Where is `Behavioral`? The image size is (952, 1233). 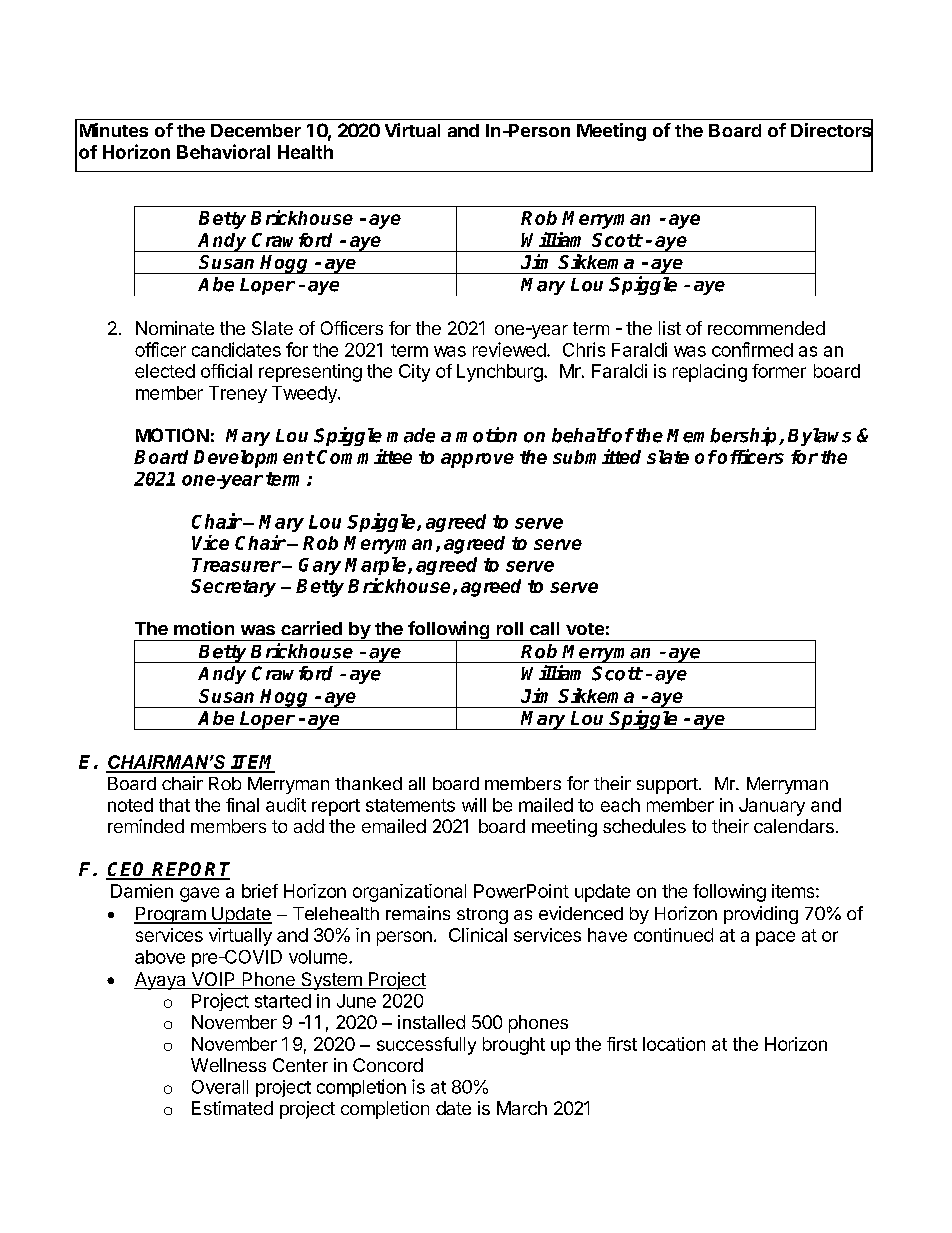 Behavioral is located at coordinates (223, 151).
